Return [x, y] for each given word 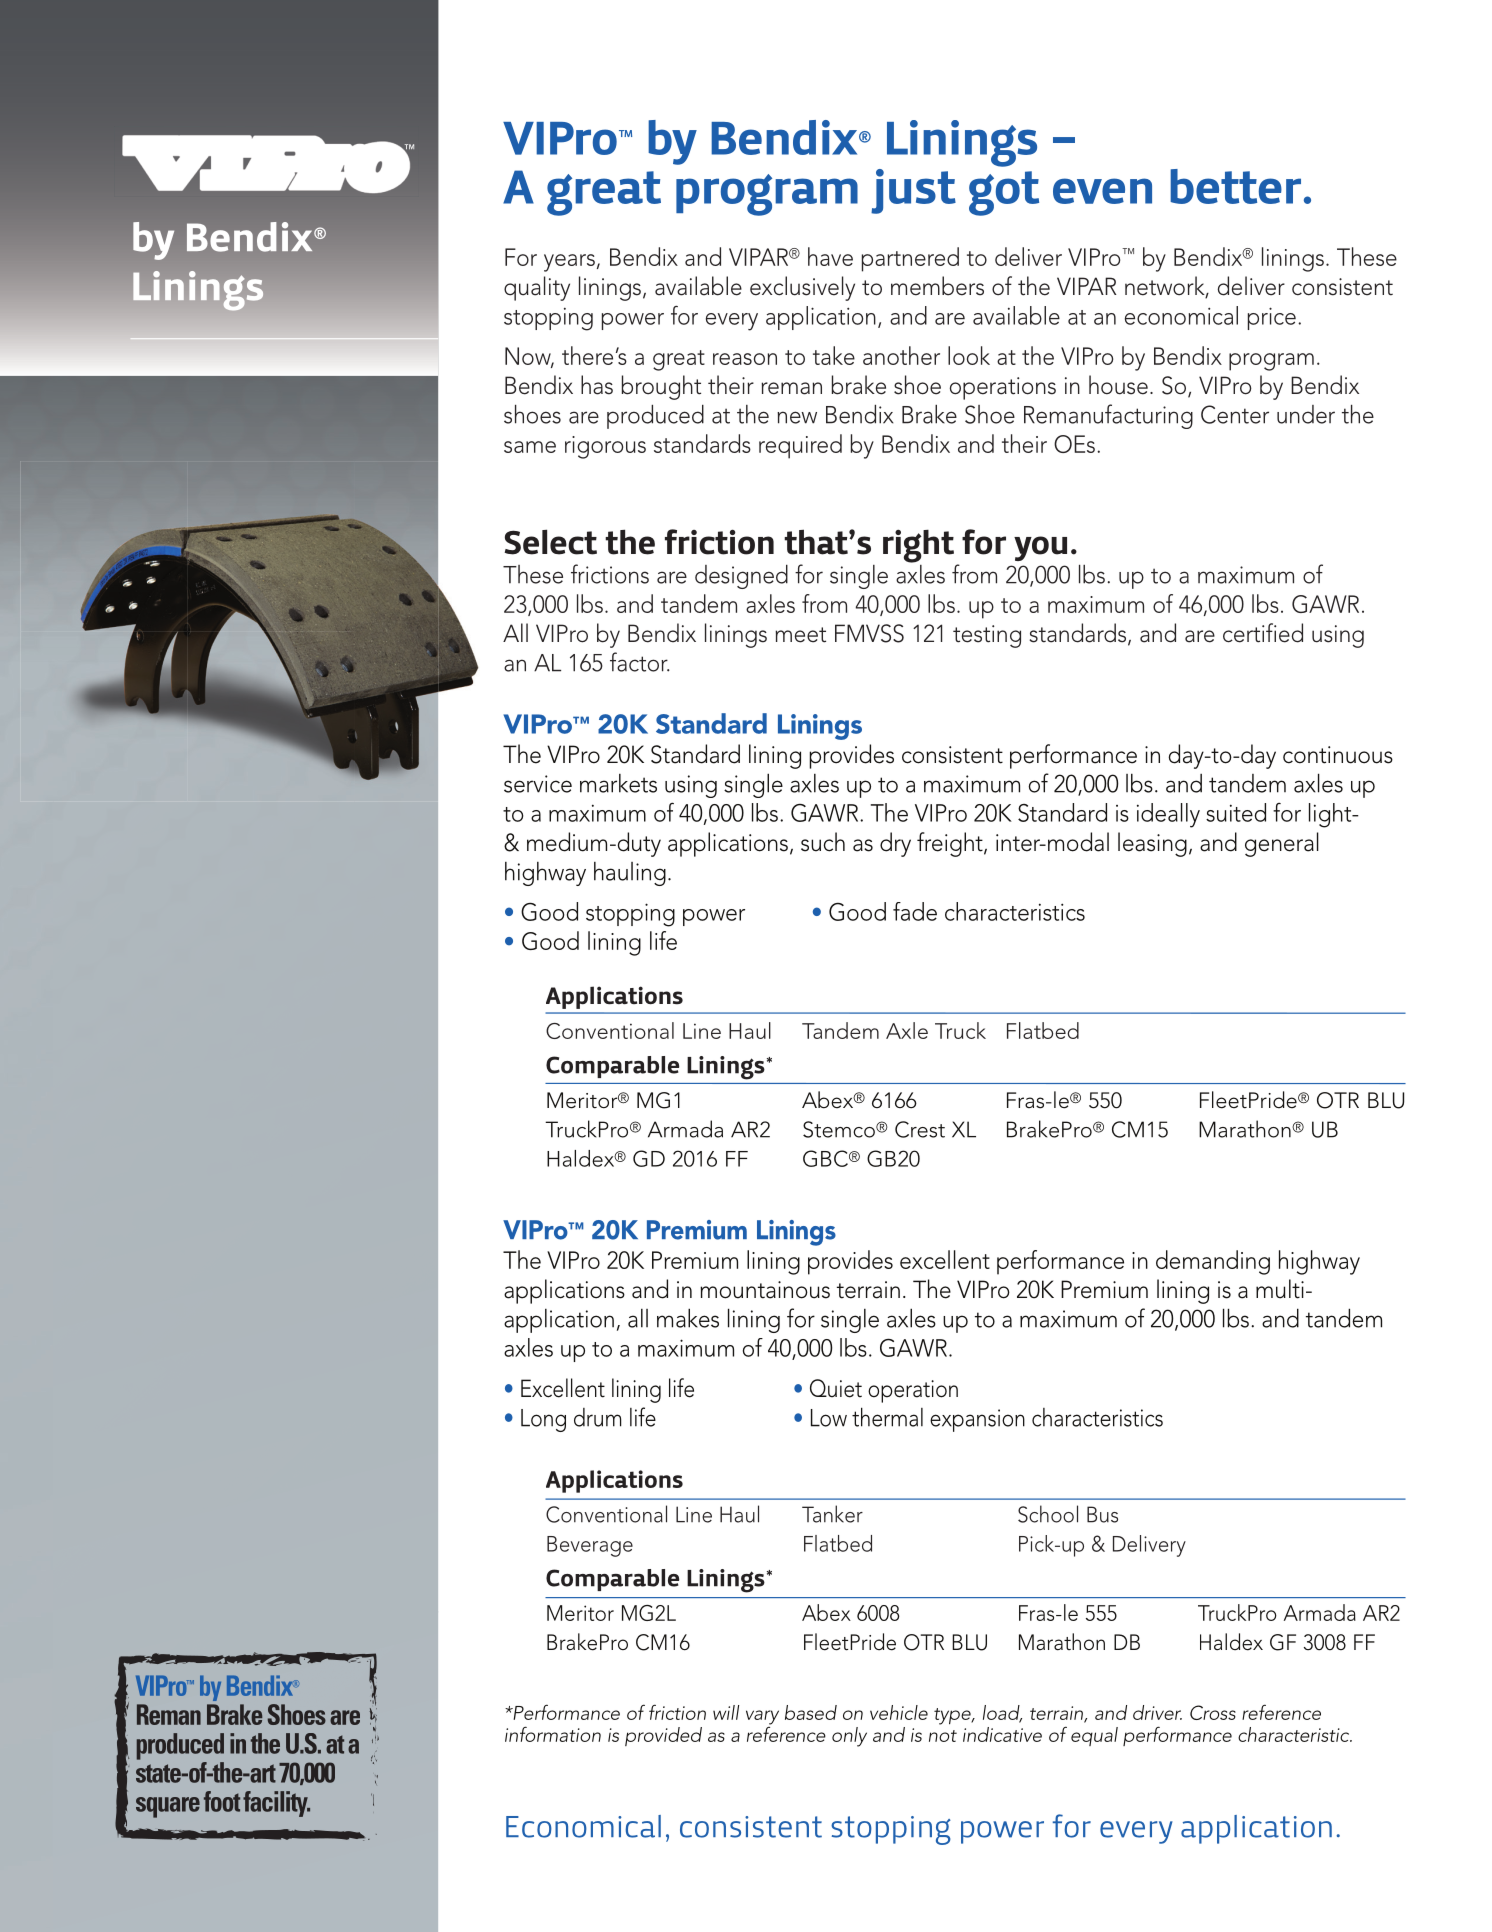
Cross [1213, 1712]
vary [762, 1717]
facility [276, 1804]
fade [915, 911]
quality [537, 288]
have [830, 256]
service [538, 784]
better [1235, 186]
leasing [1152, 844]
